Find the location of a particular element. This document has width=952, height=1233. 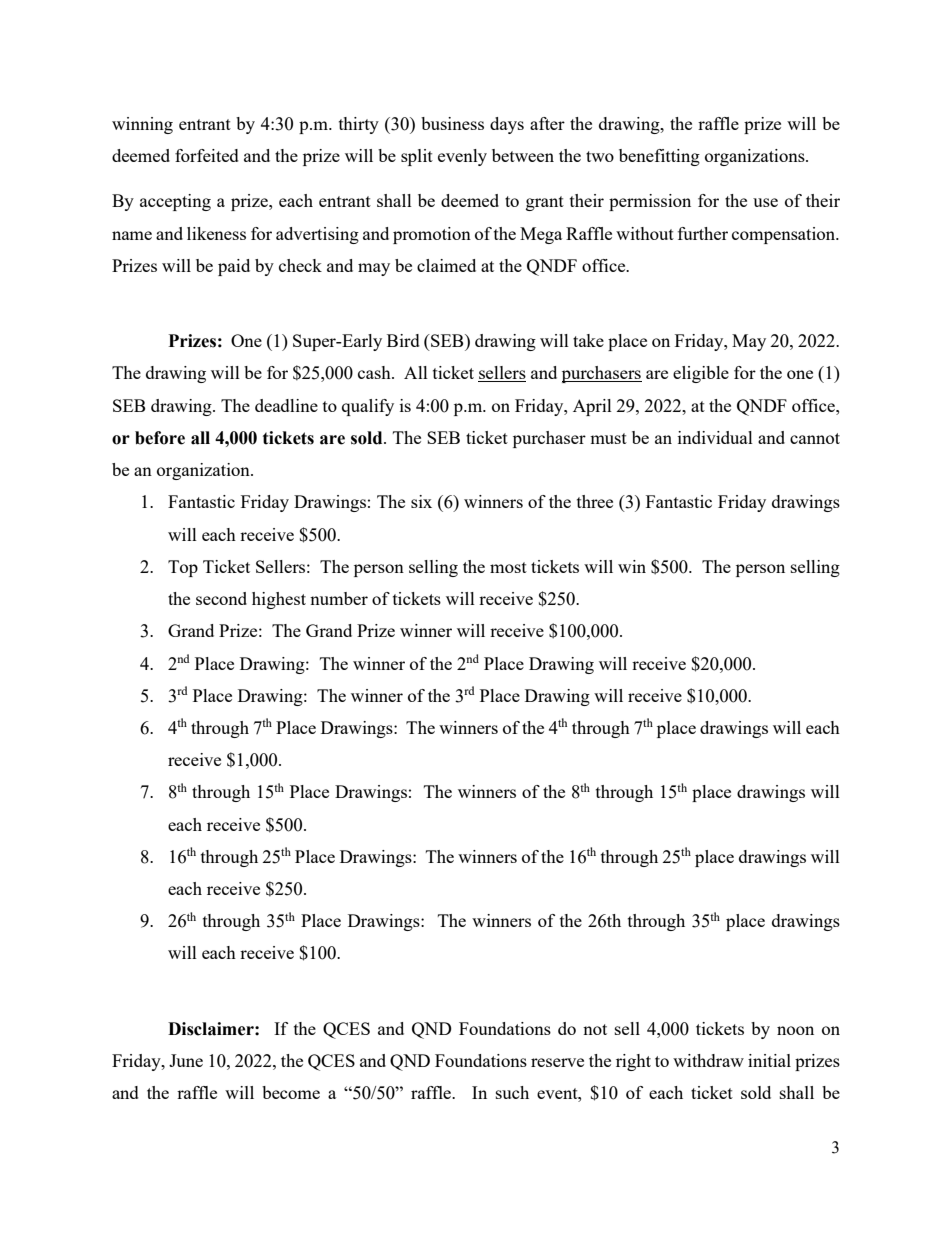

such is located at coordinates (512, 1092).
